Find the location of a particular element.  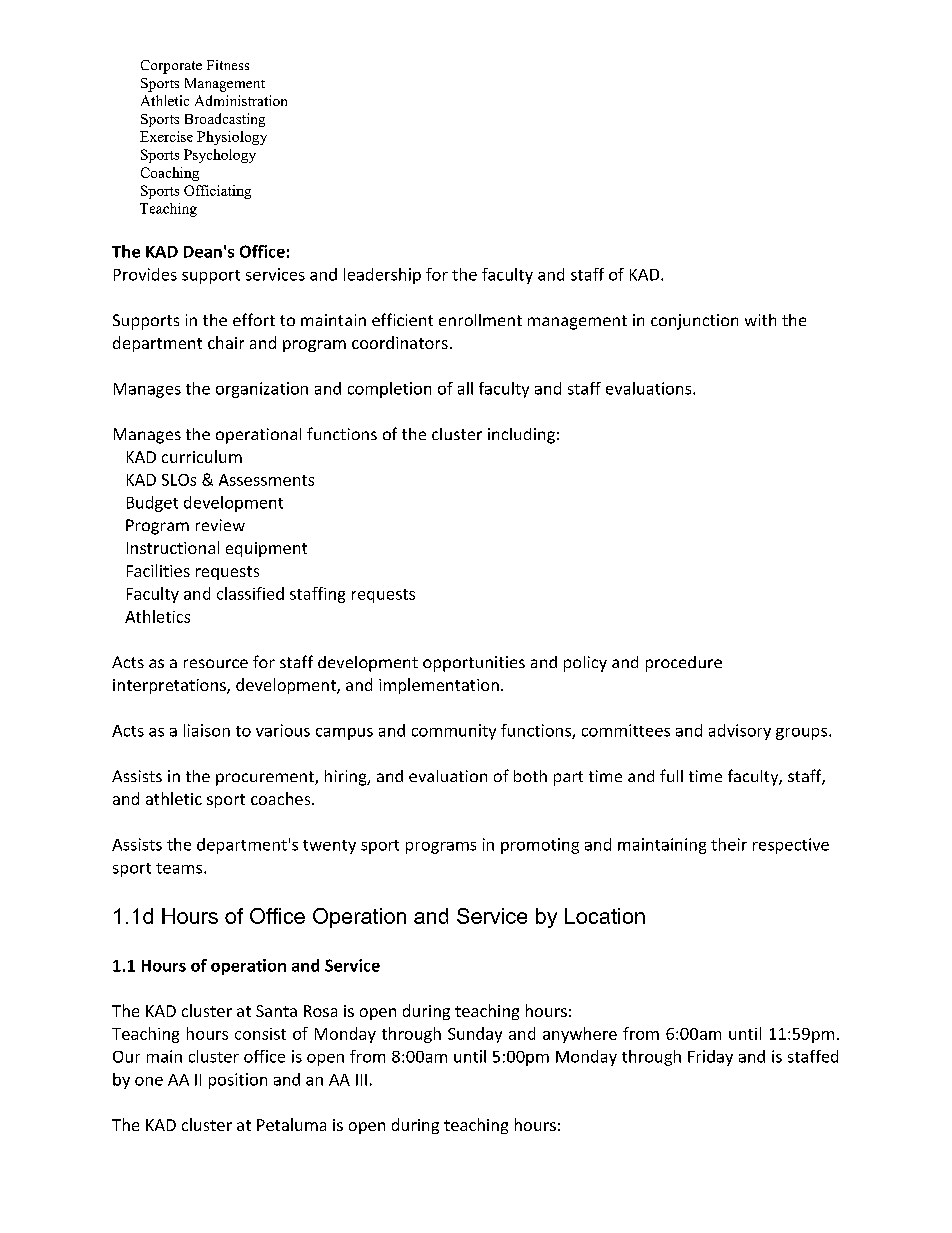

leadership is located at coordinates (382, 276).
